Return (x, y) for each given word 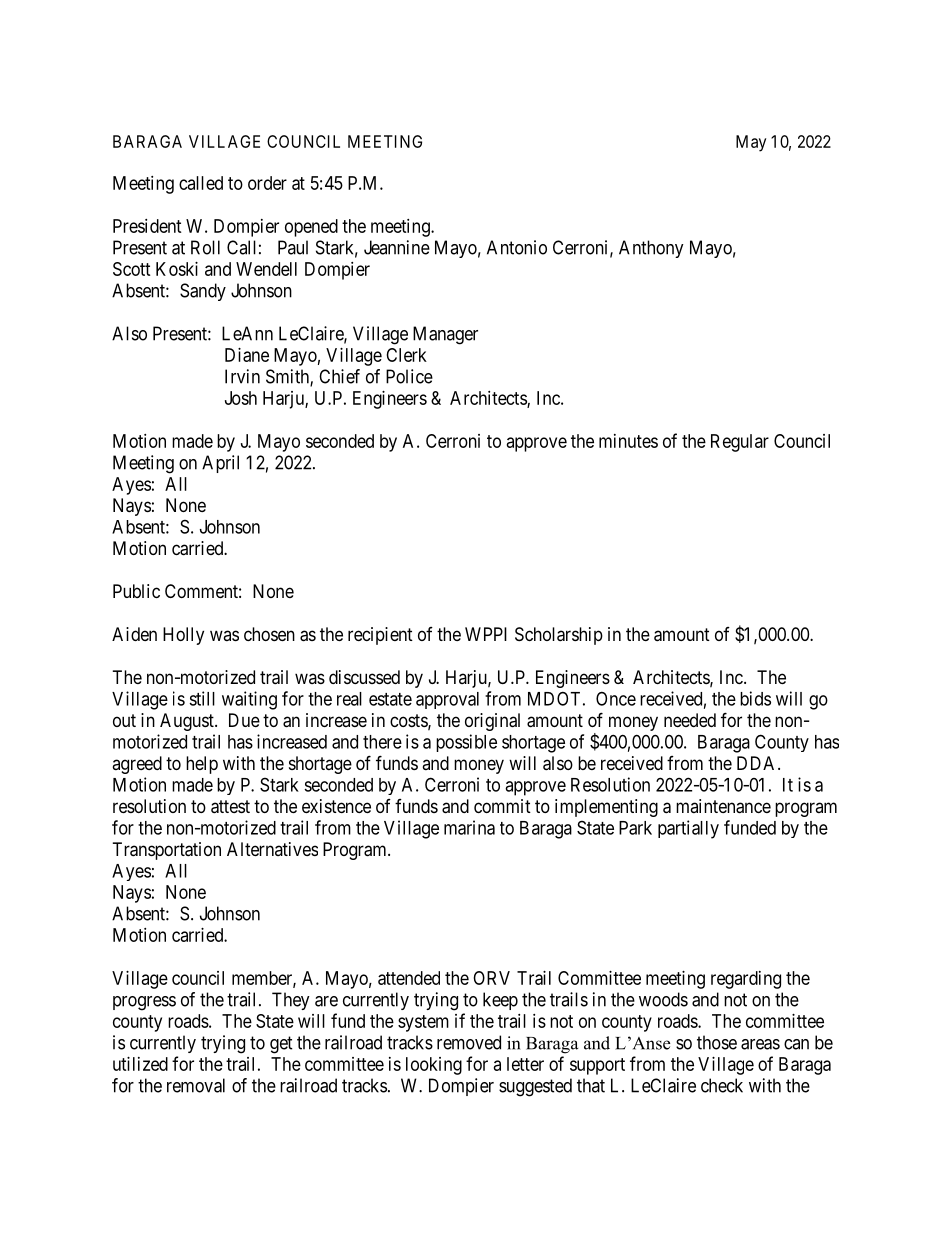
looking (434, 1066)
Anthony (651, 249)
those (717, 1042)
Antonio (517, 247)
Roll (205, 247)
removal (196, 1085)
